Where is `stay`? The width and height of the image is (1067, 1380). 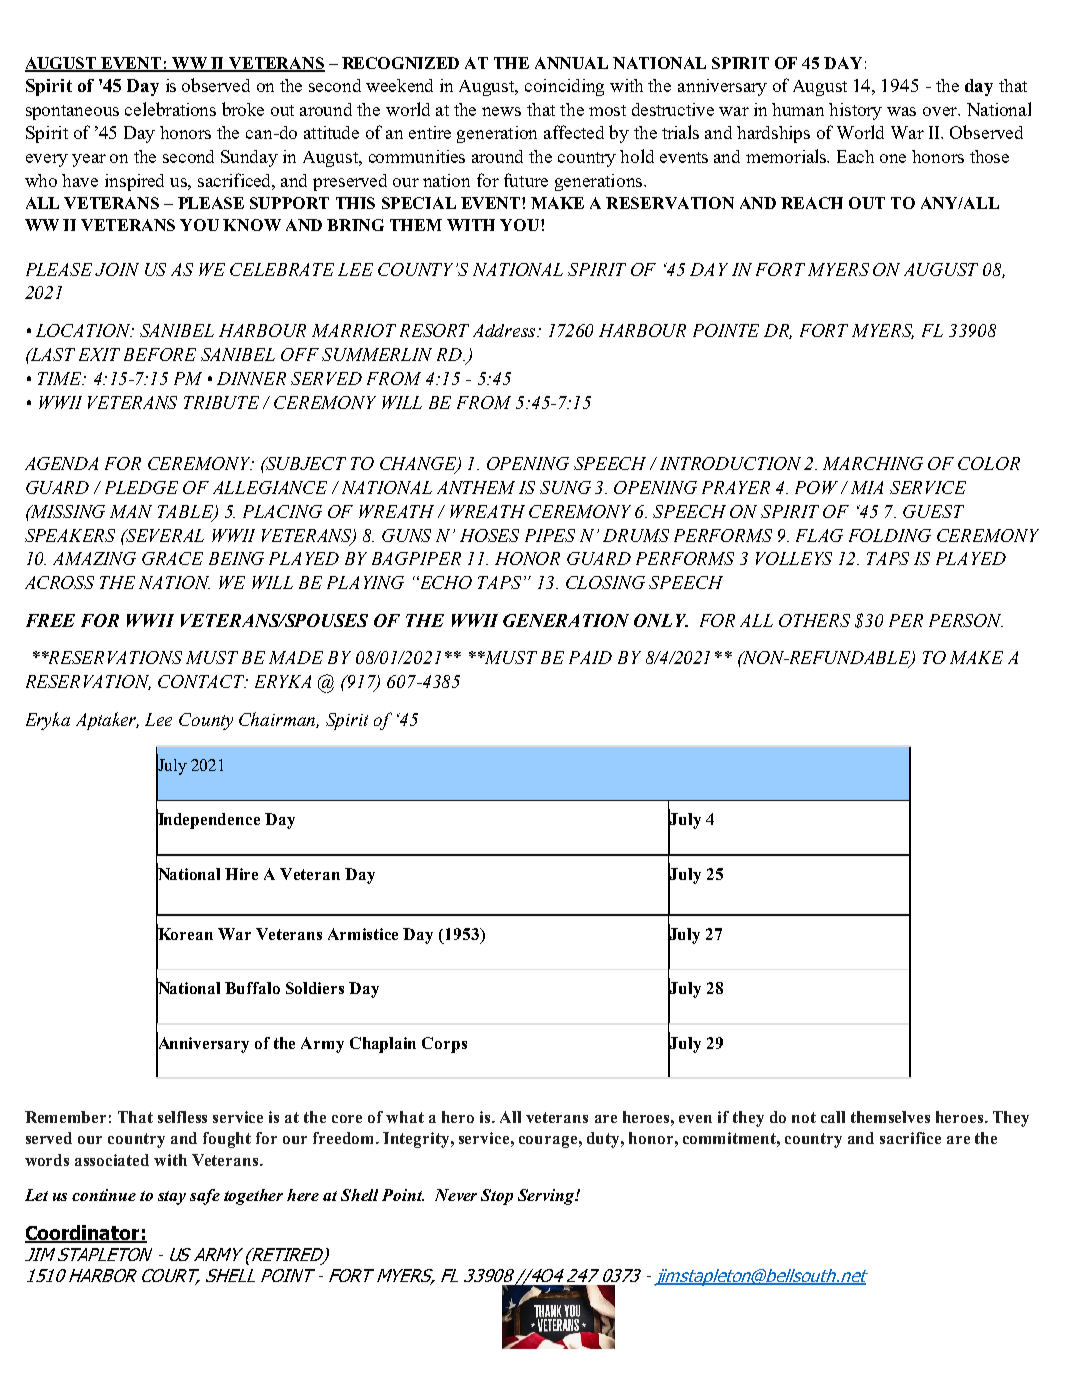
stay is located at coordinates (172, 1198).
